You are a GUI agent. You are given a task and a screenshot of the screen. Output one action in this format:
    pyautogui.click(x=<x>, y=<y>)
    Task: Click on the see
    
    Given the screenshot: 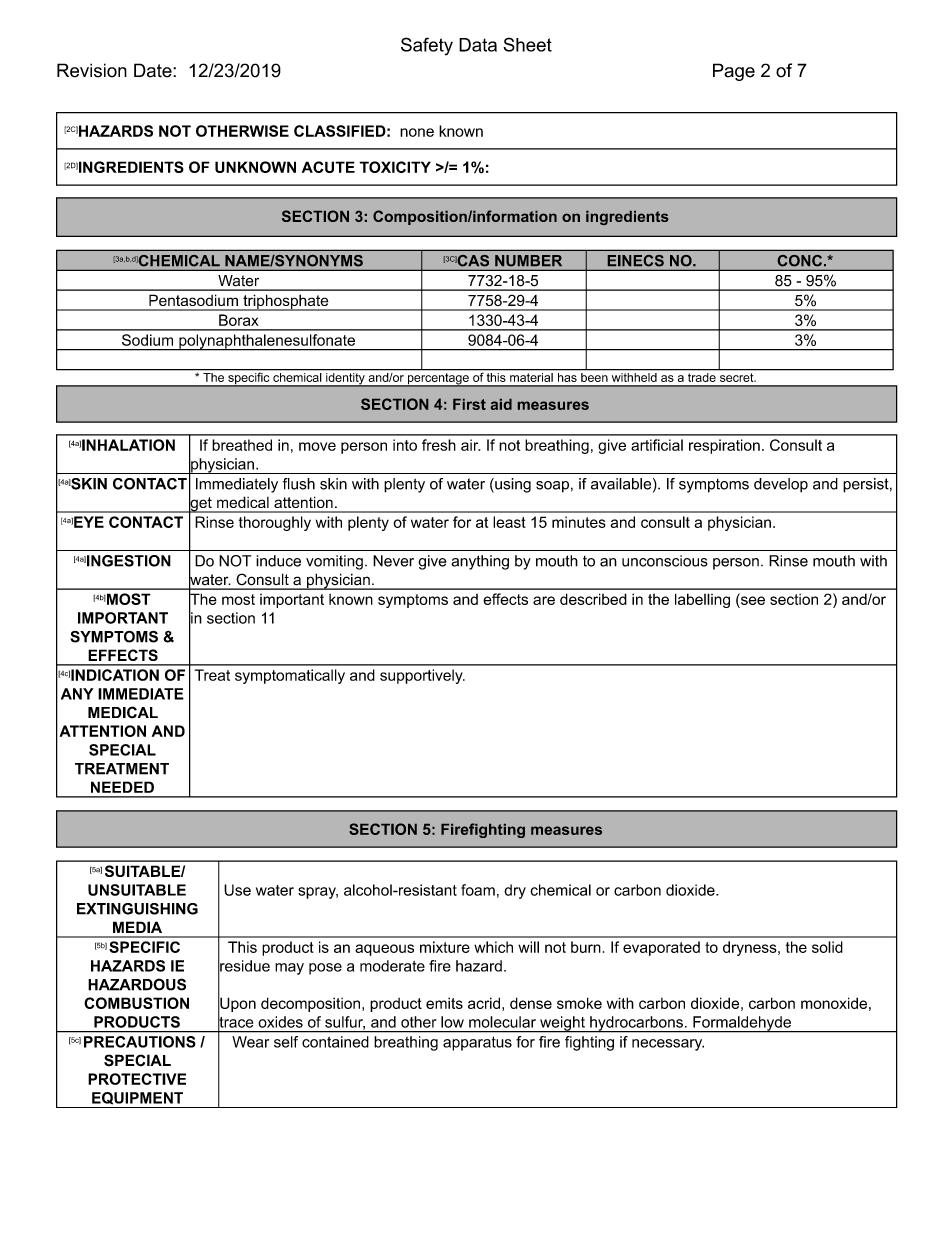 What is the action you would take?
    pyautogui.click(x=752, y=599)
